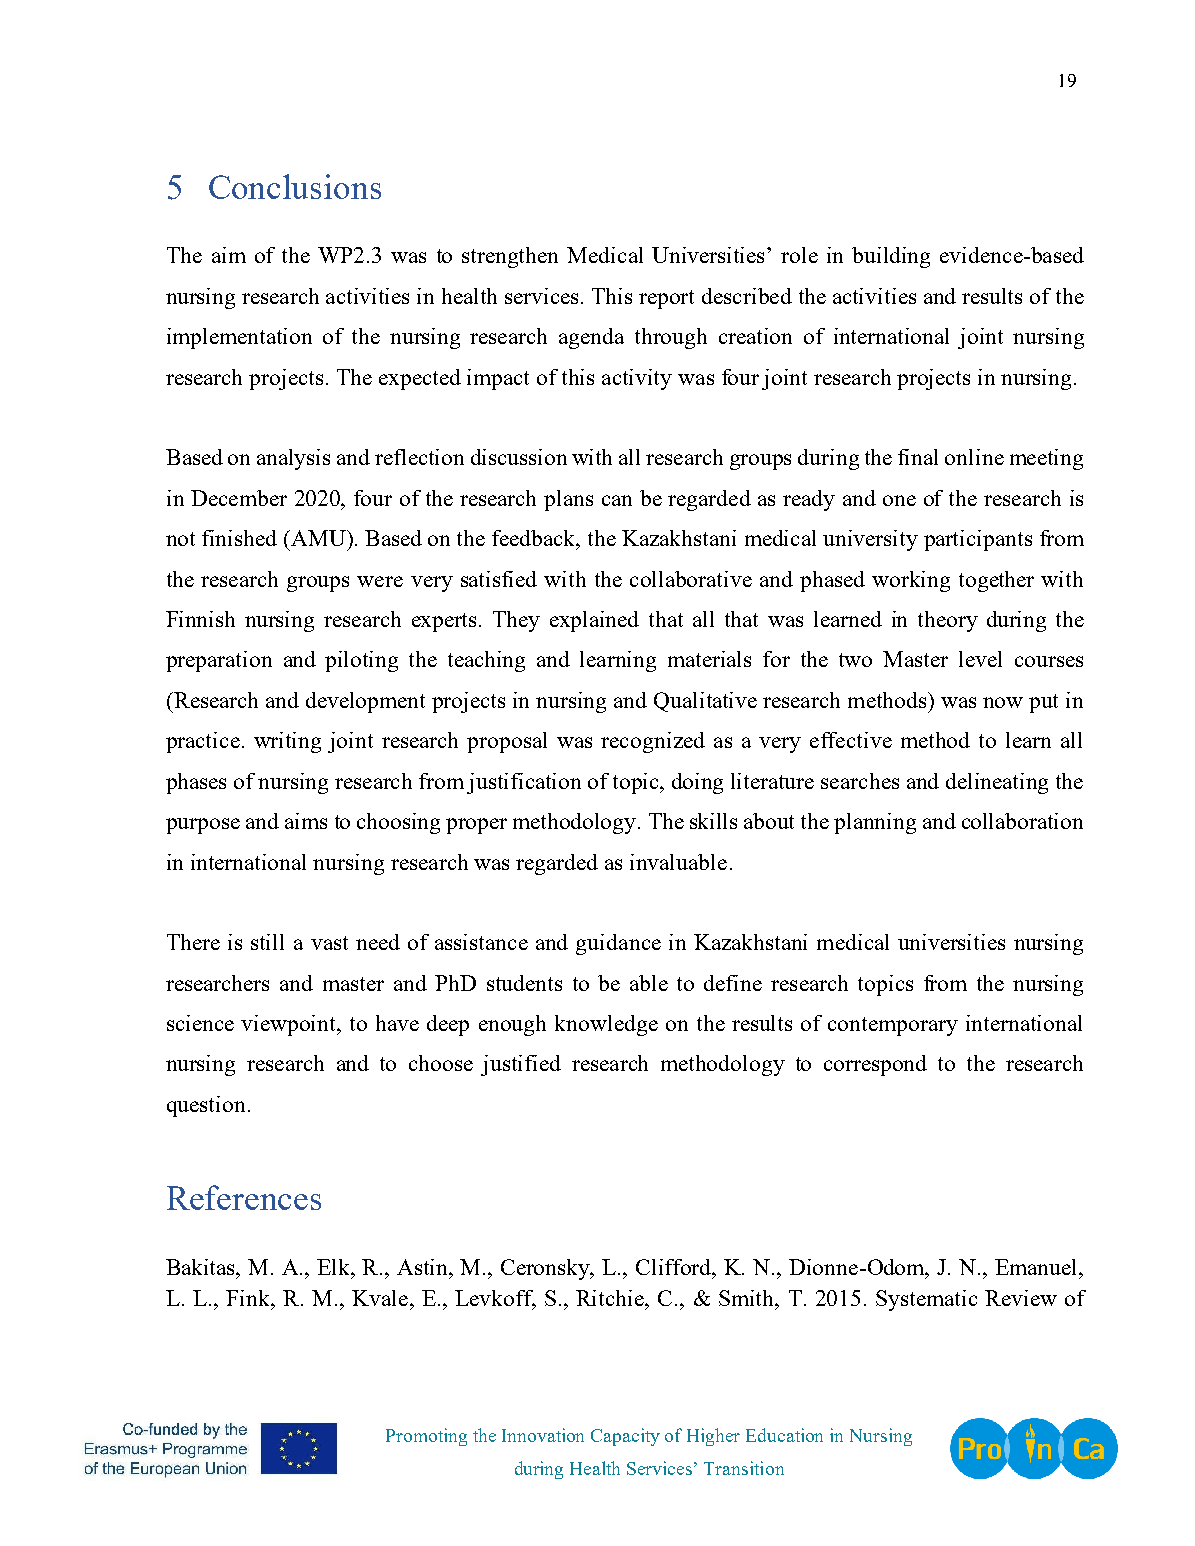 This screenshot has height=1546, width=1195. Describe the element at coordinates (666, 299) in the screenshot. I see `report` at that location.
